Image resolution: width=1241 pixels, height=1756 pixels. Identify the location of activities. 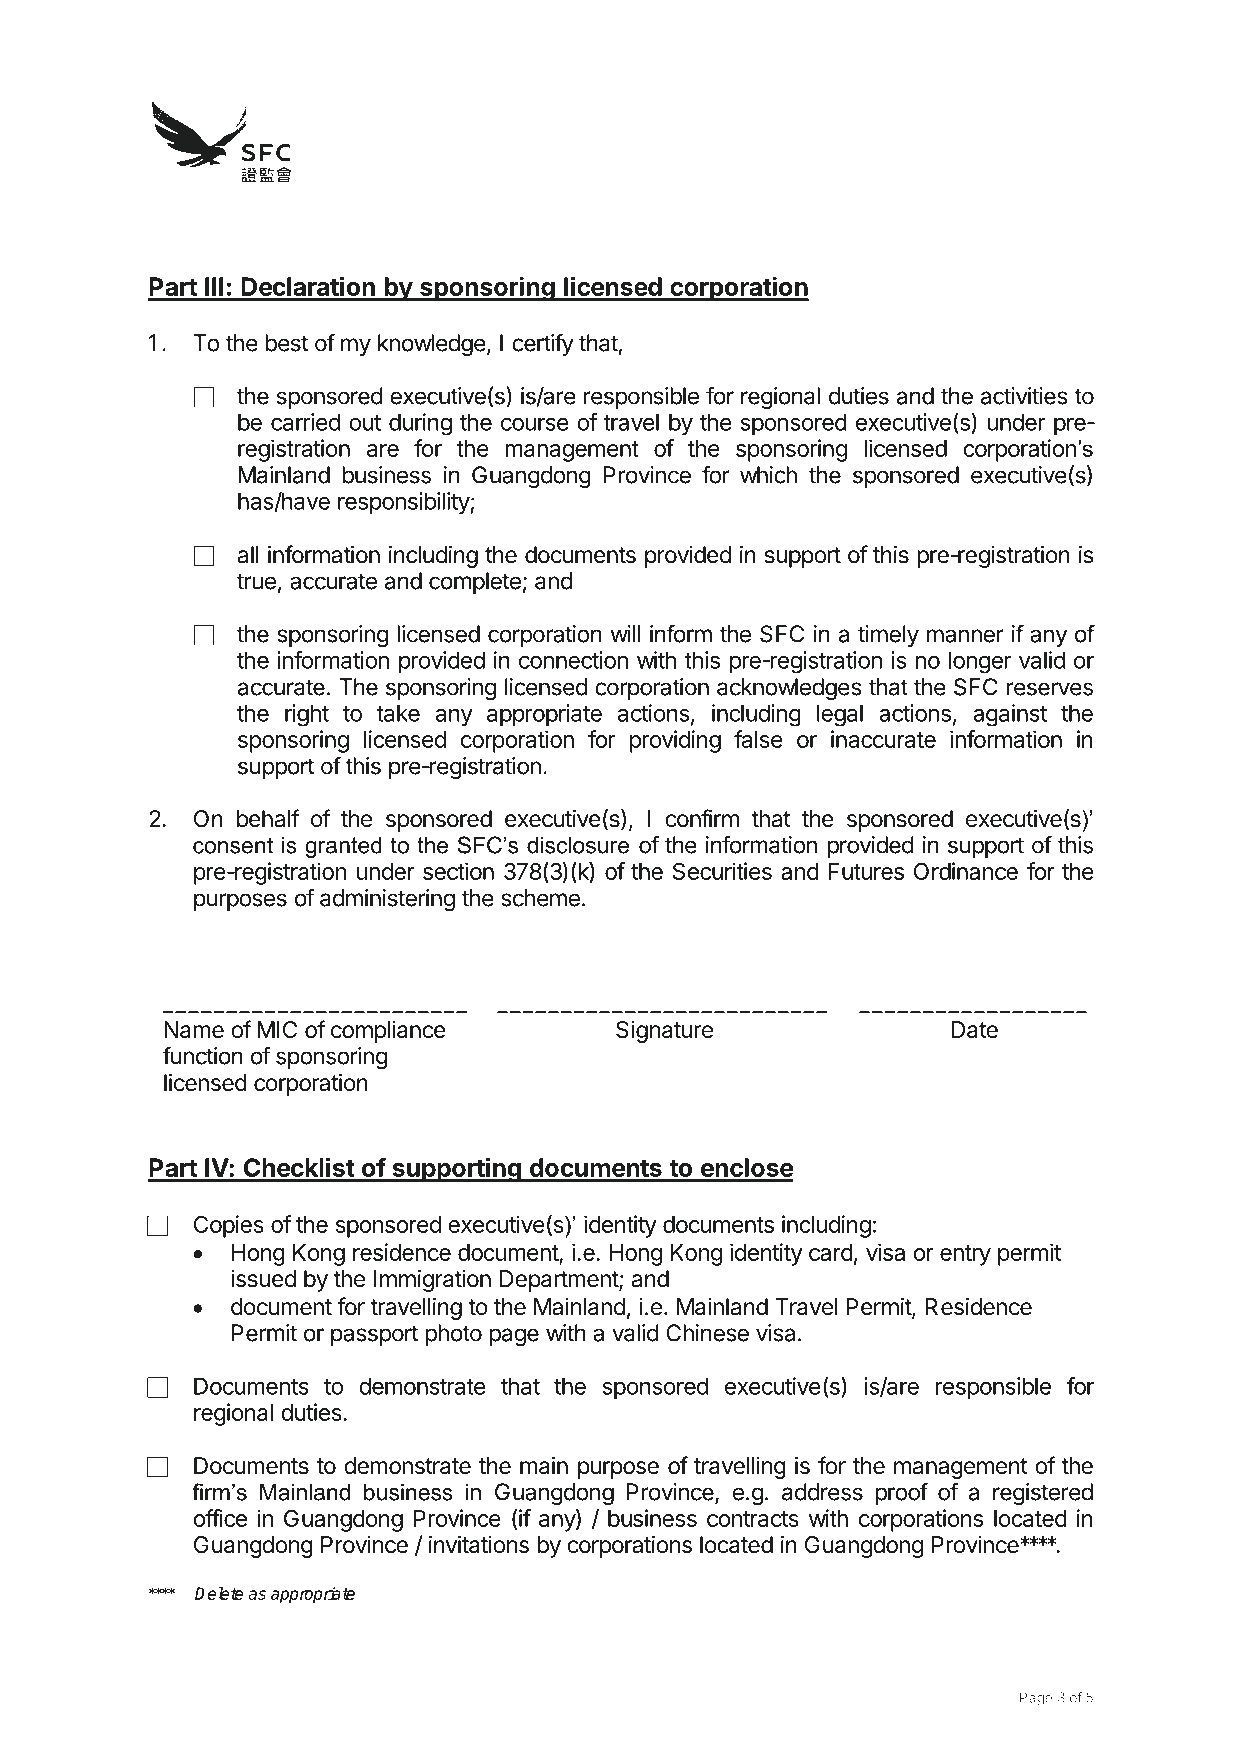
(1024, 396).
